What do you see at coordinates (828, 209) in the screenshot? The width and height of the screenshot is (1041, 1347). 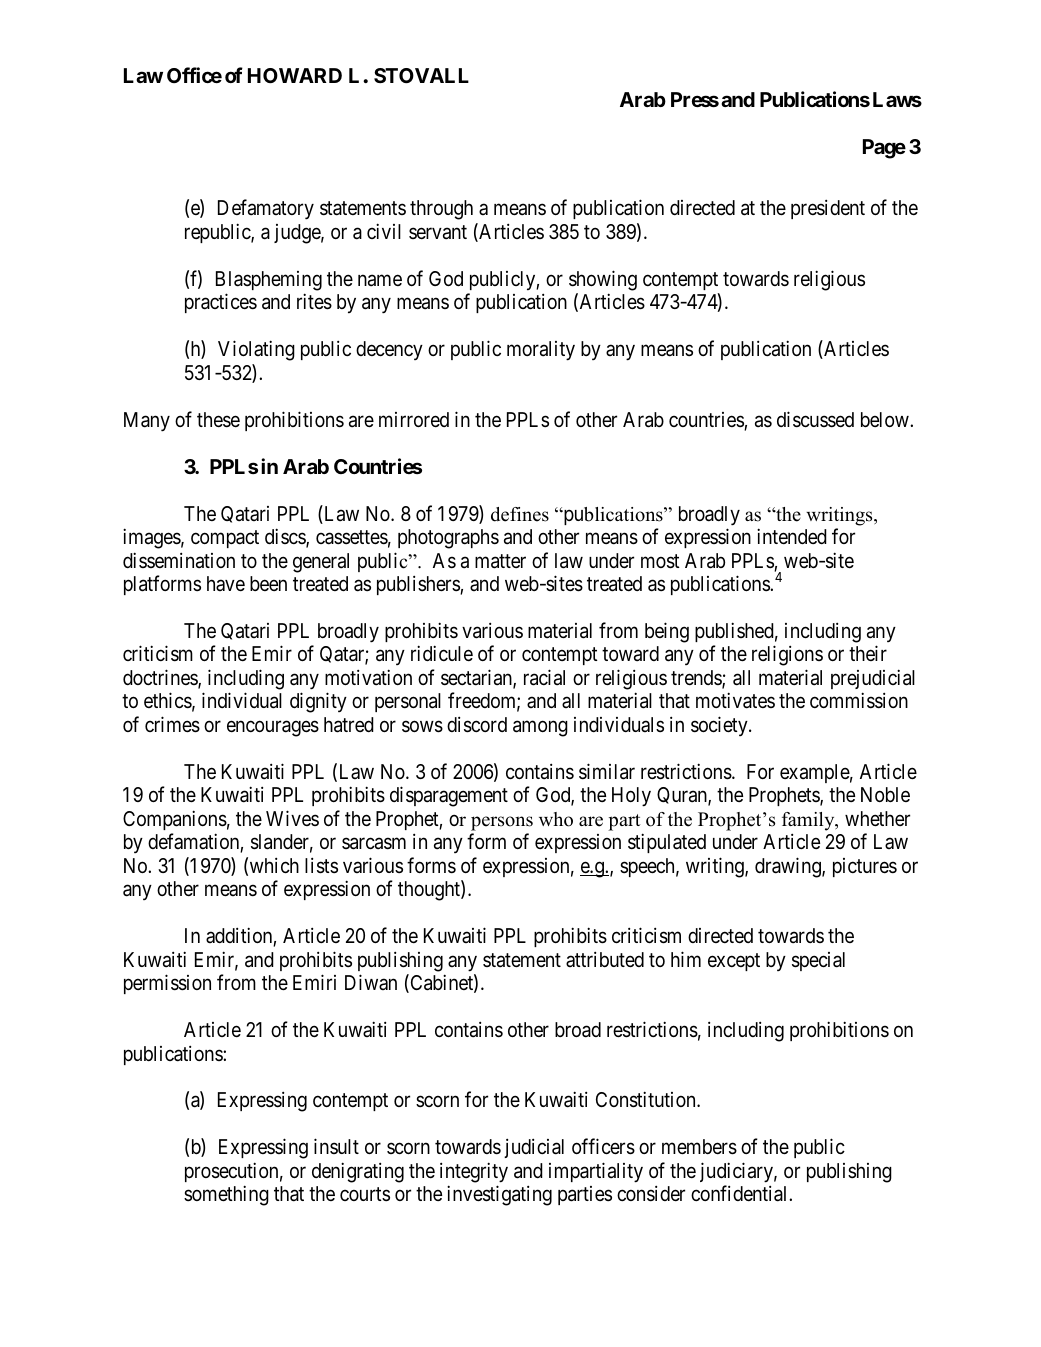 I see `president` at bounding box center [828, 209].
